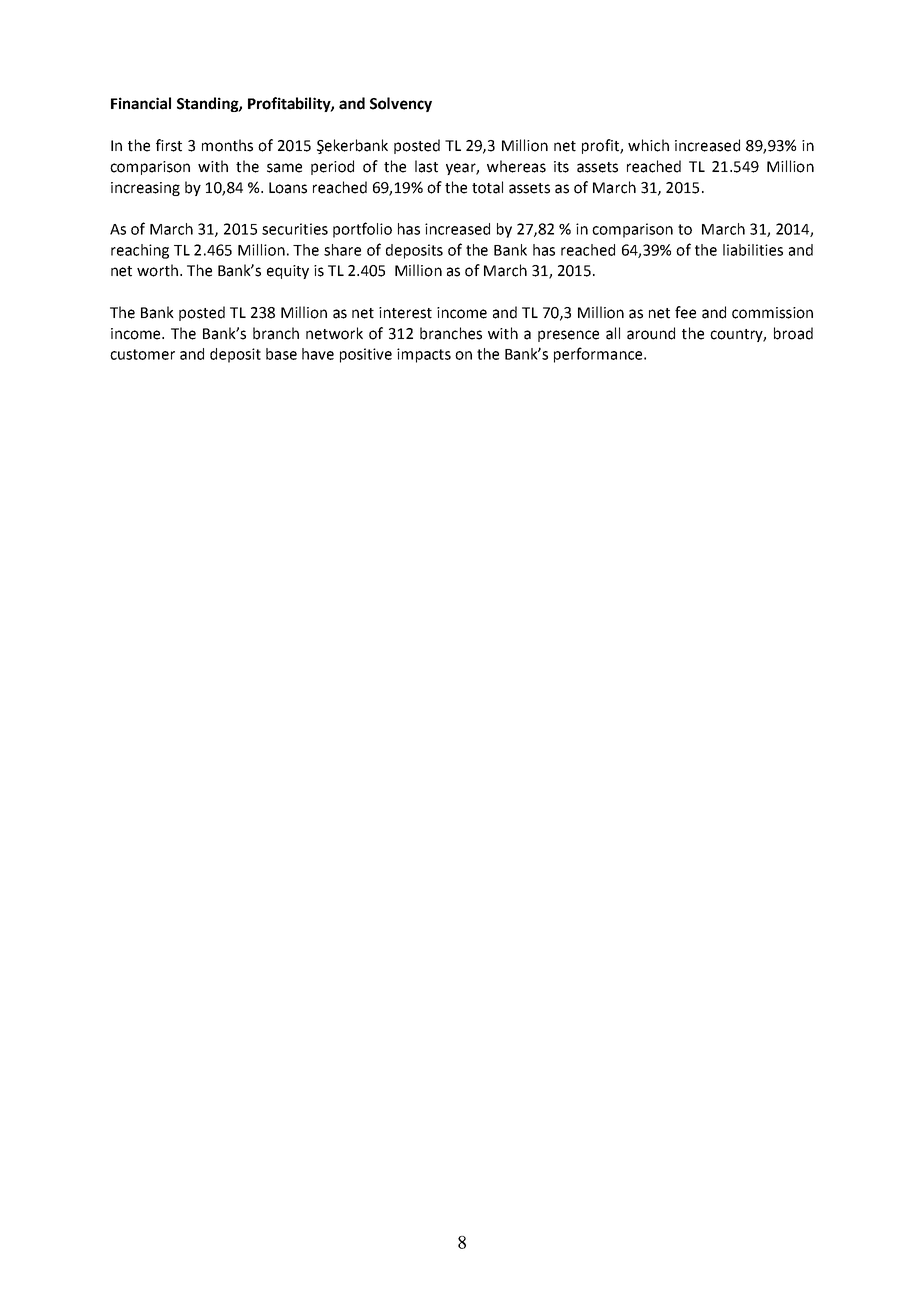  I want to click on total, so click(487, 187).
